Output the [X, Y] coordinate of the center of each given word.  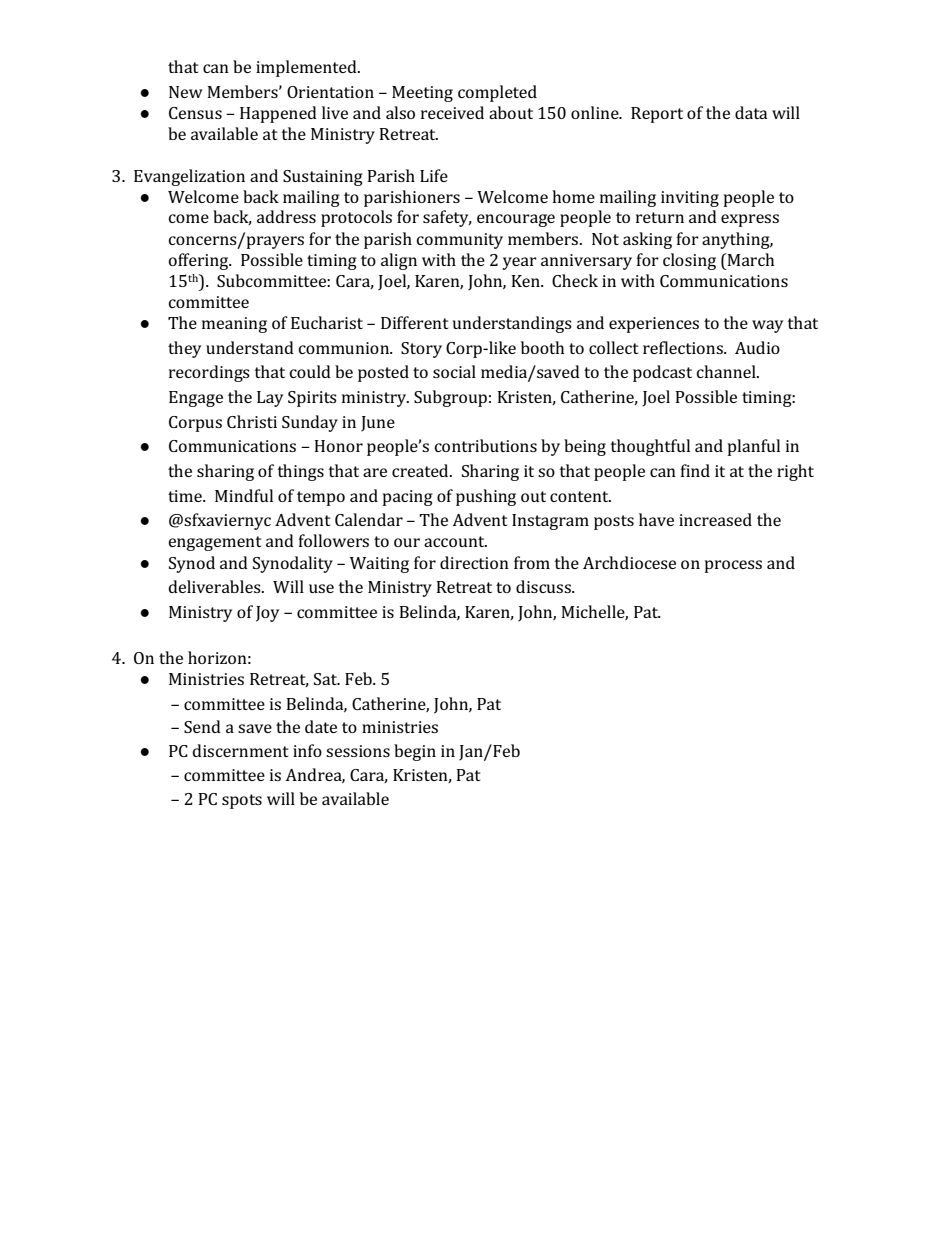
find [695, 470]
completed [497, 93]
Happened [278, 114]
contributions [486, 445]
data [751, 112]
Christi [252, 421]
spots [242, 801]
